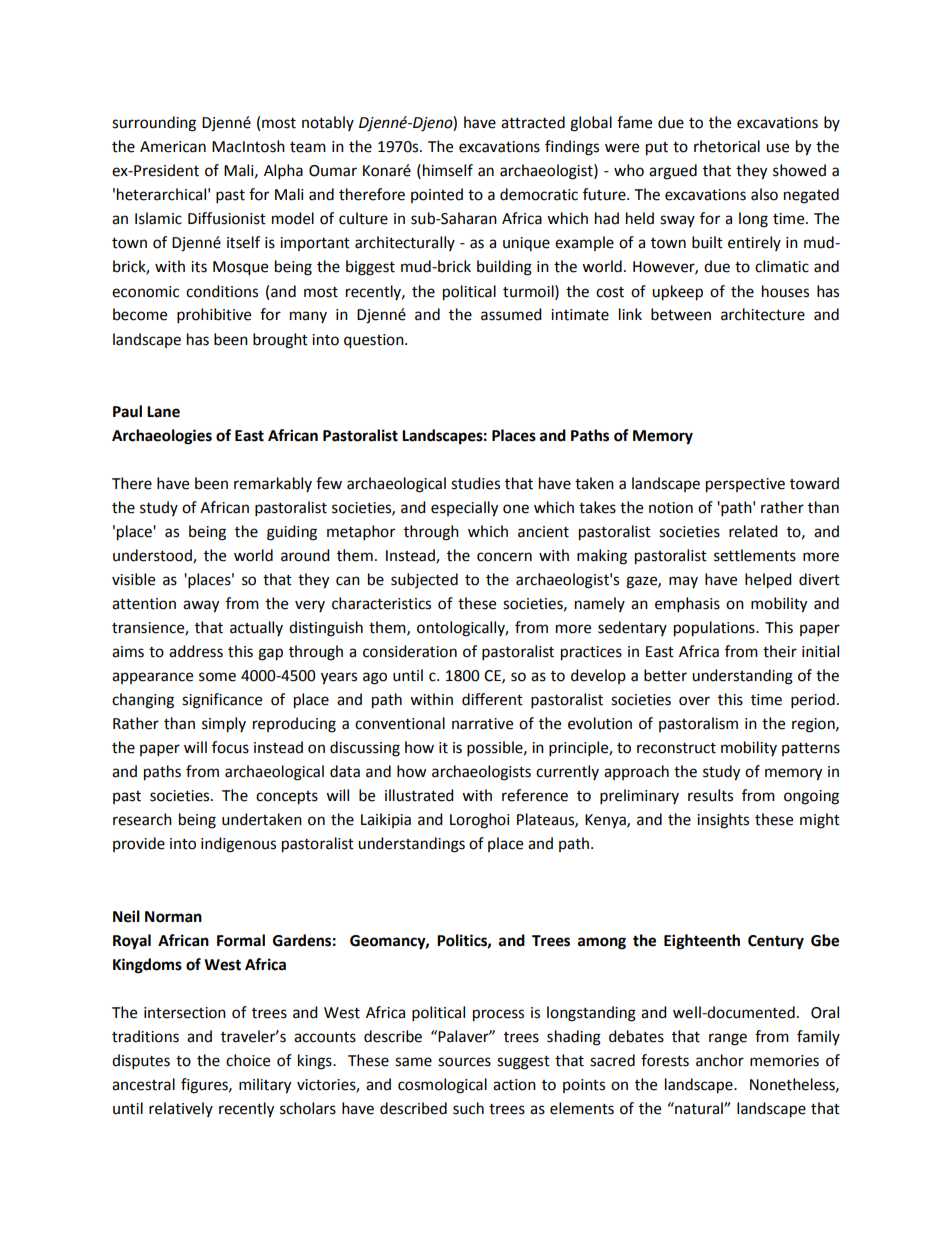 This image has height=1233, width=952. What do you see at coordinates (727, 146) in the image?
I see `rhetorical` at bounding box center [727, 146].
